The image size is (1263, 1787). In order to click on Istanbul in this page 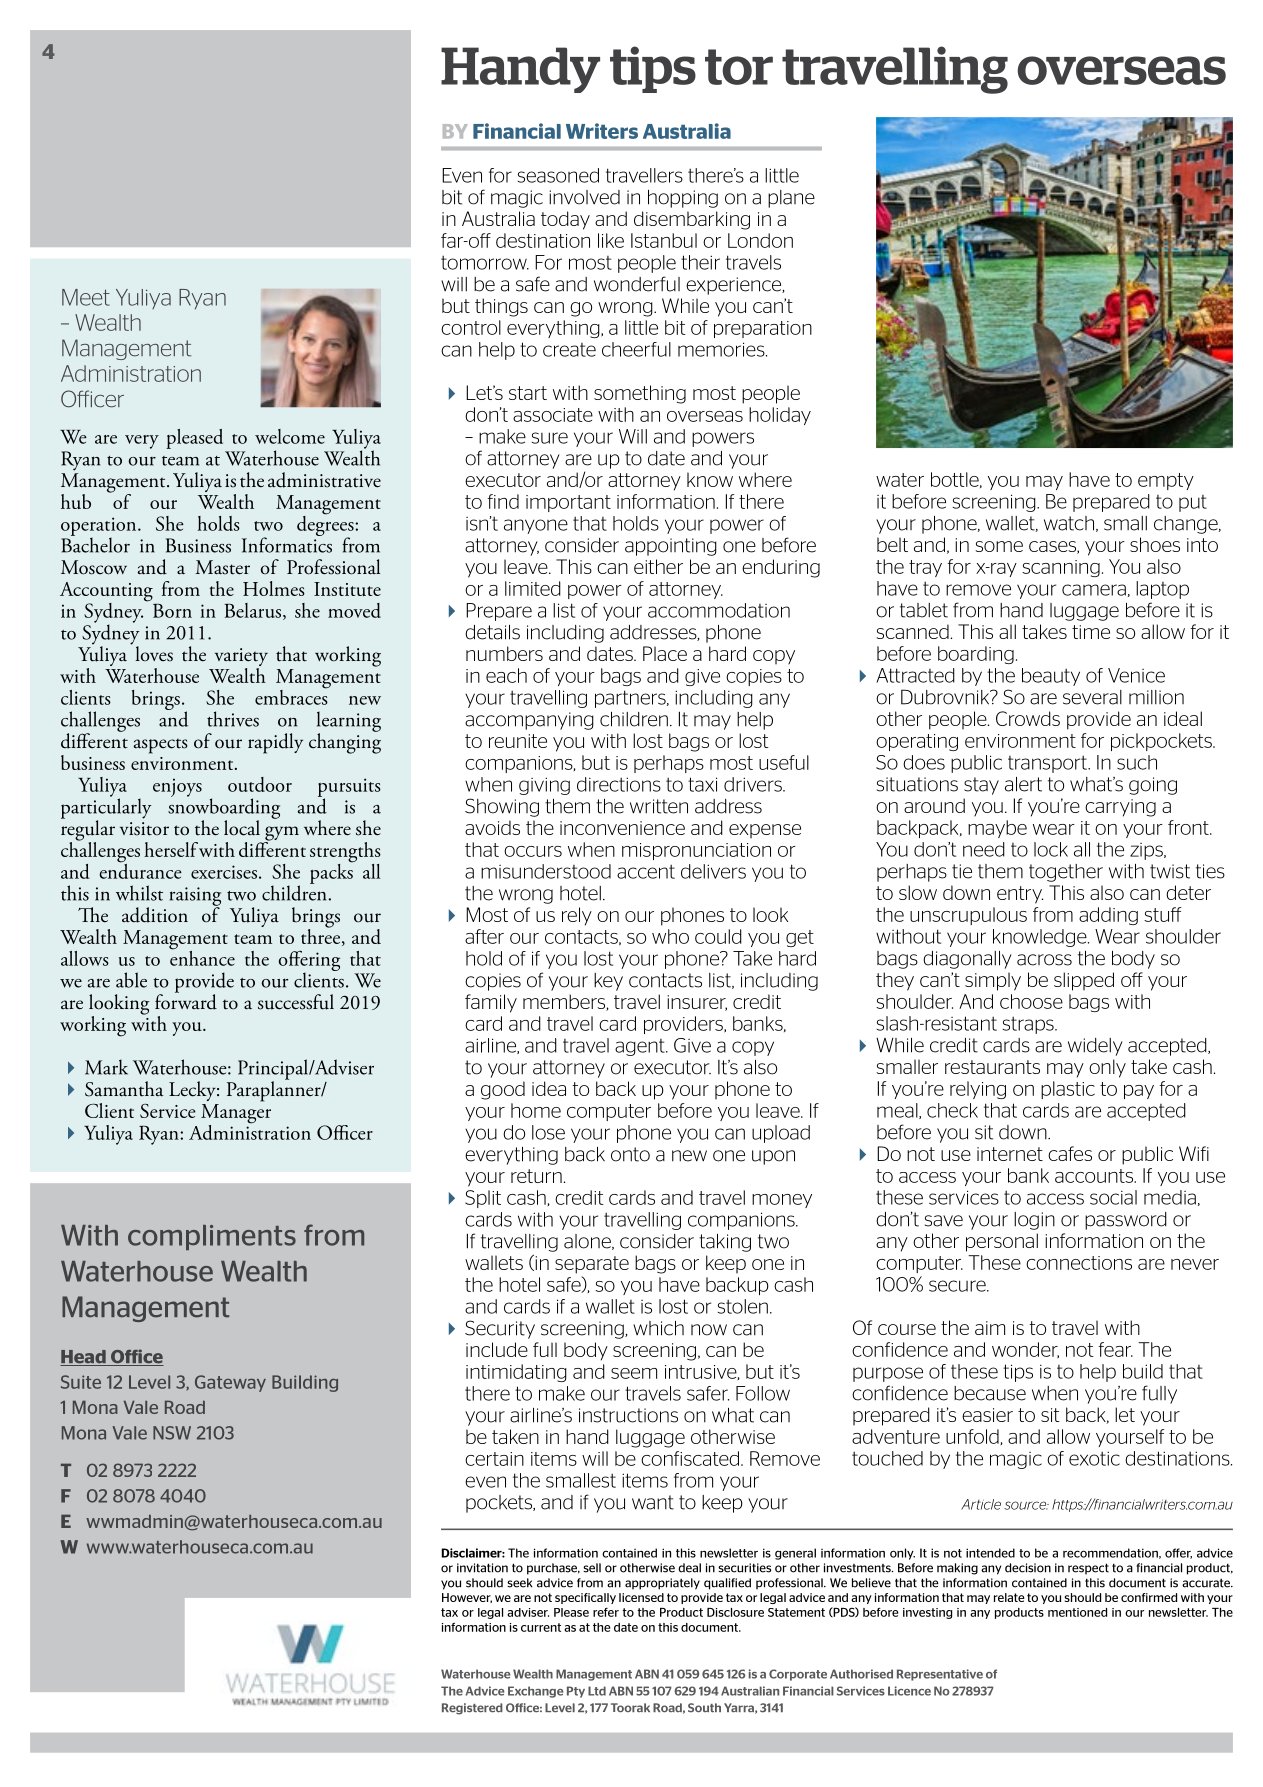, I will do `click(664, 240)`.
